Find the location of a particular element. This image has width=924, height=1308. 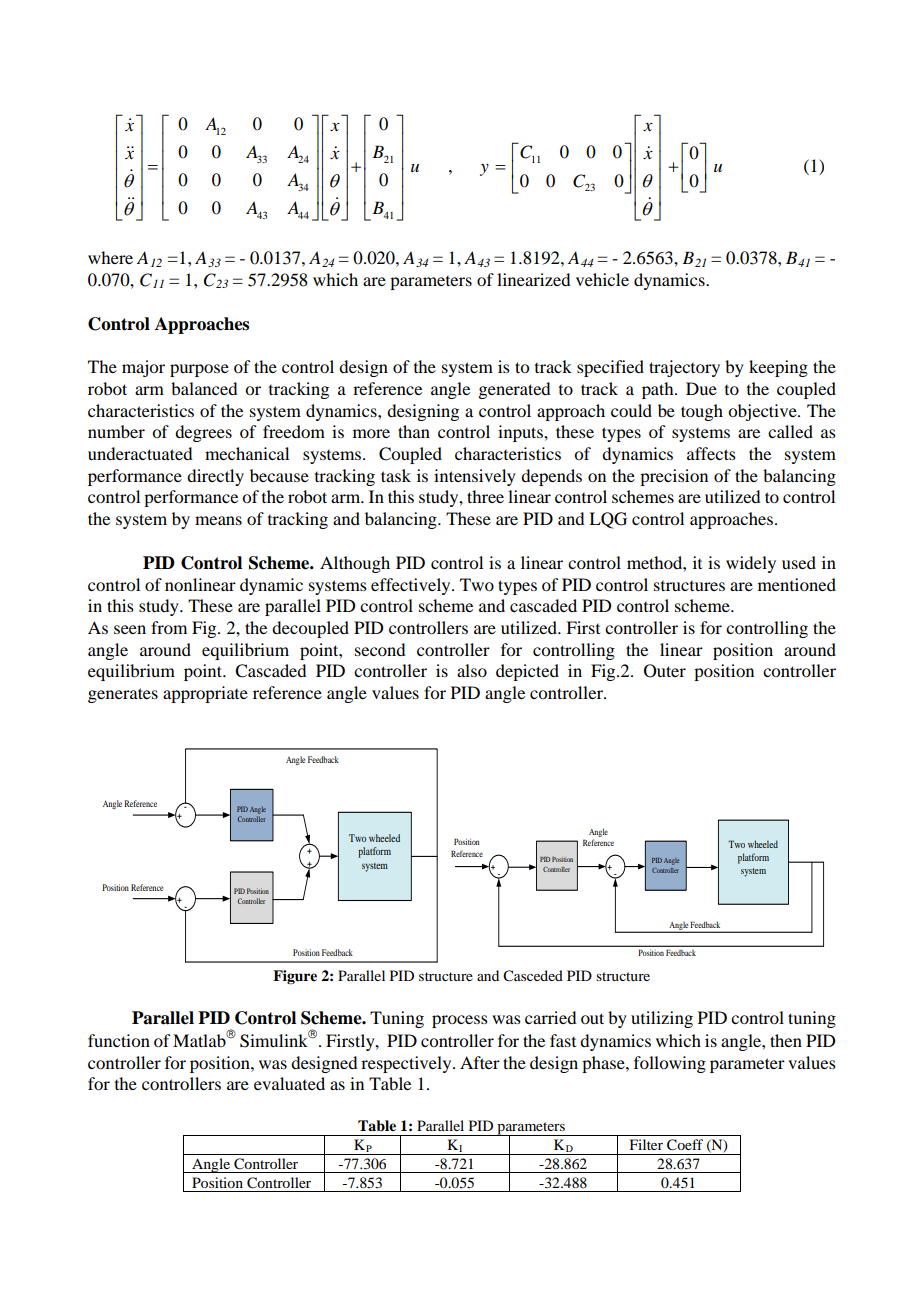

also is located at coordinates (472, 670).
